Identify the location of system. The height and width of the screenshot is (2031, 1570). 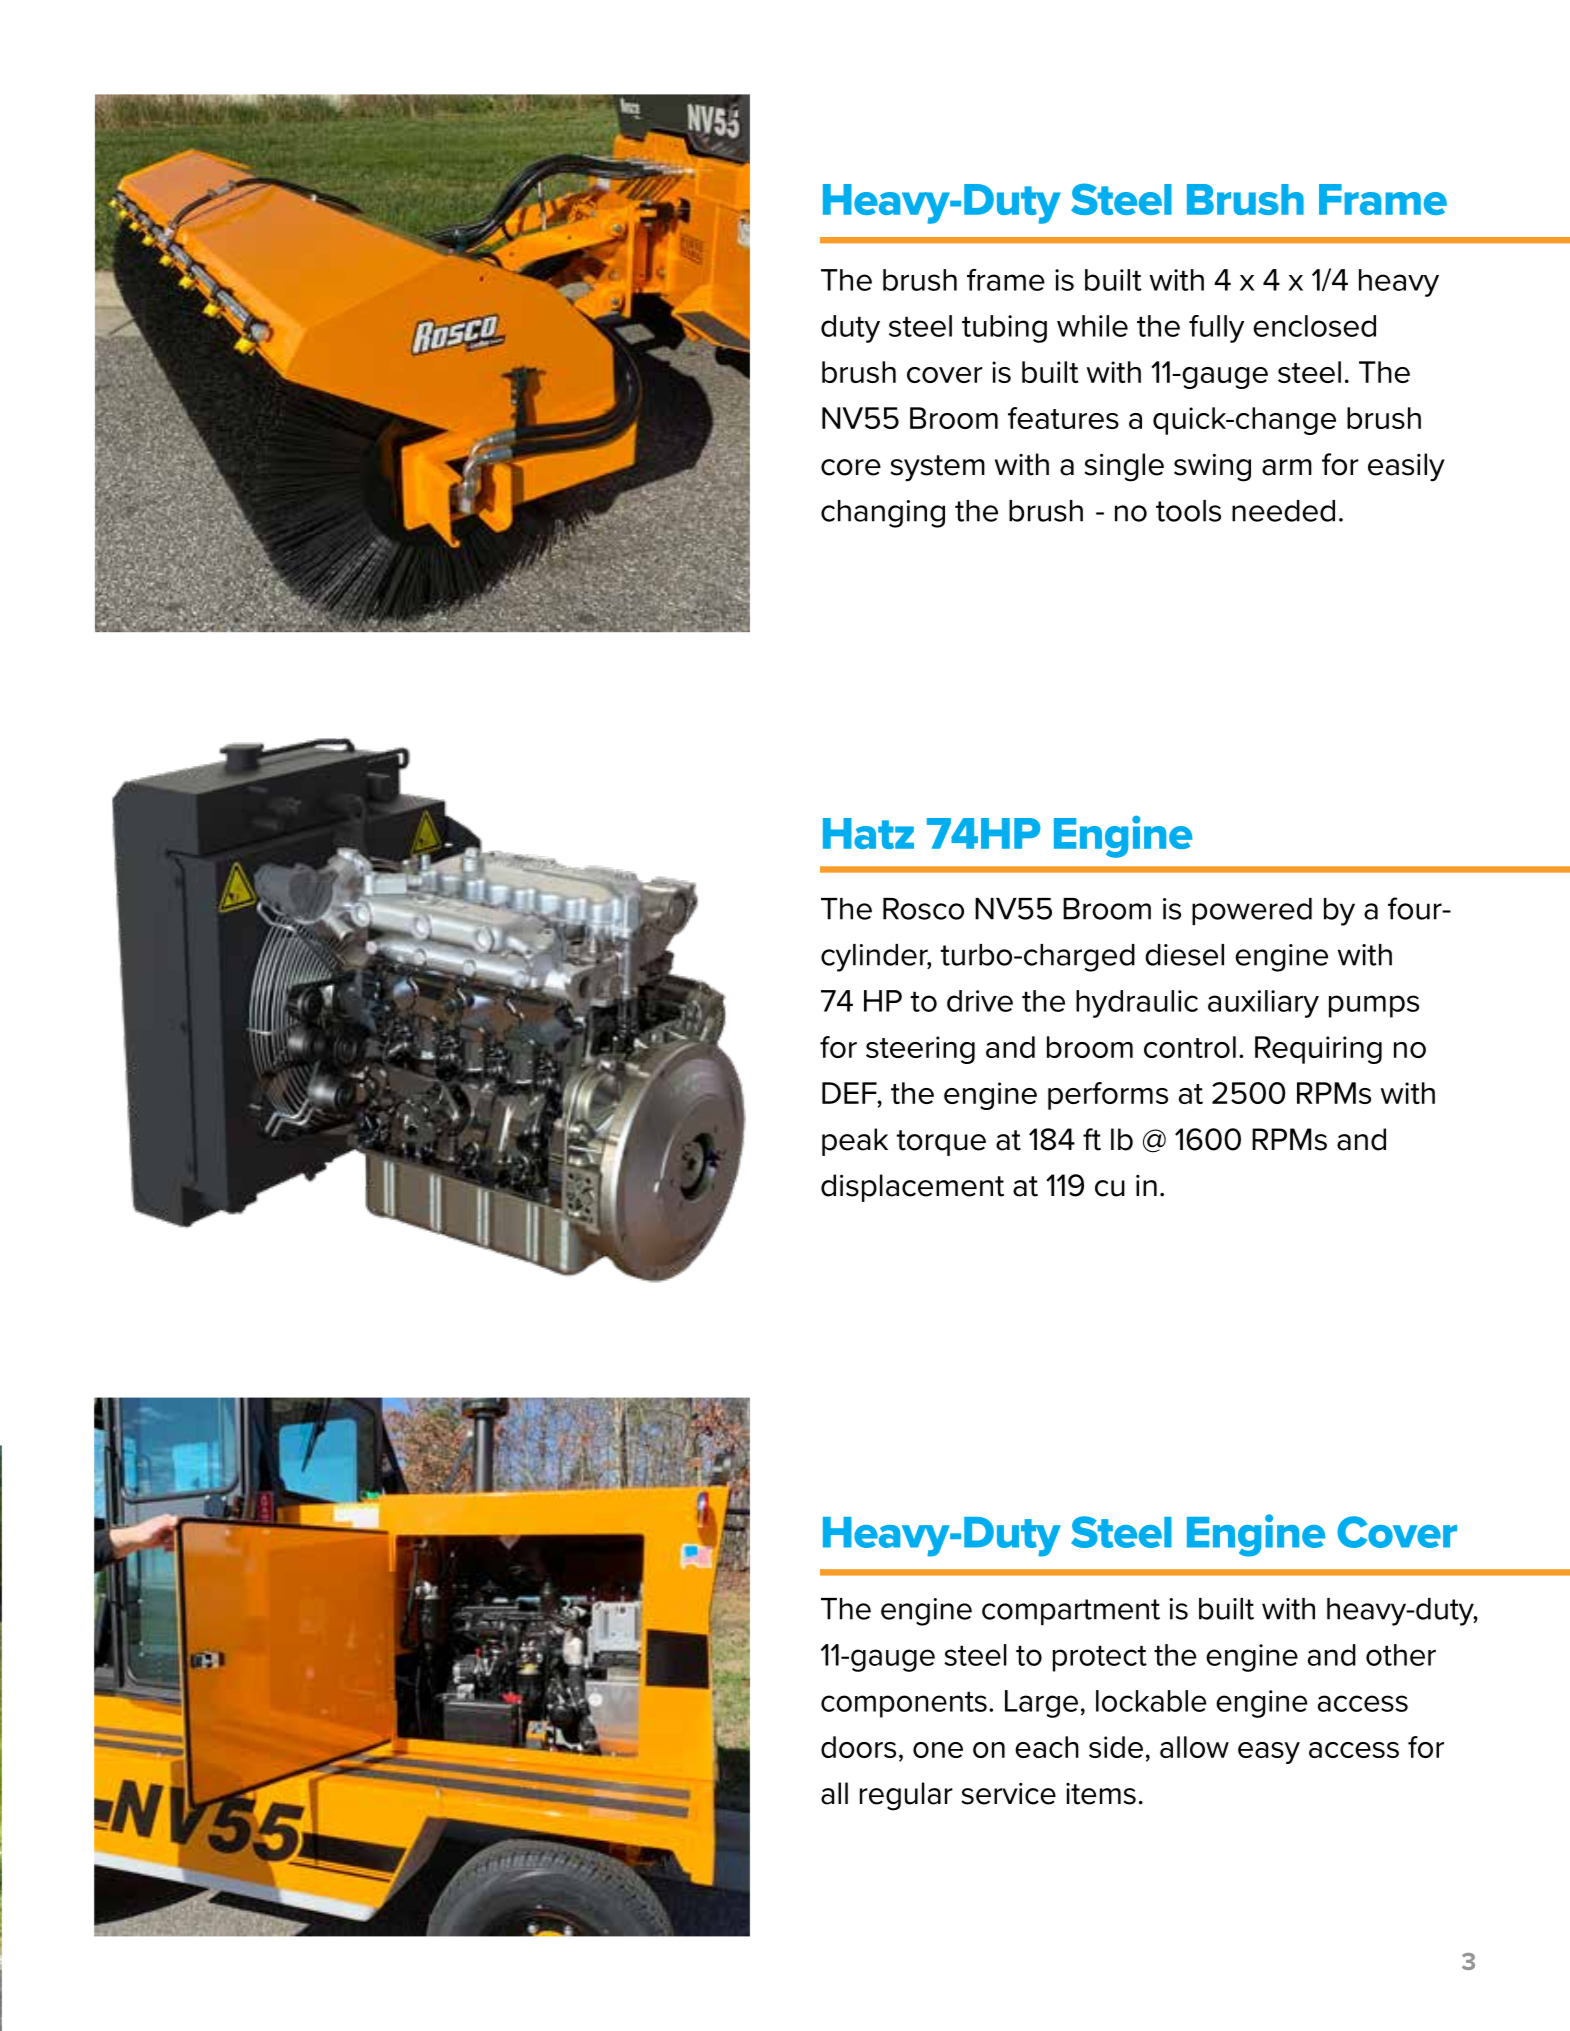
(938, 468).
